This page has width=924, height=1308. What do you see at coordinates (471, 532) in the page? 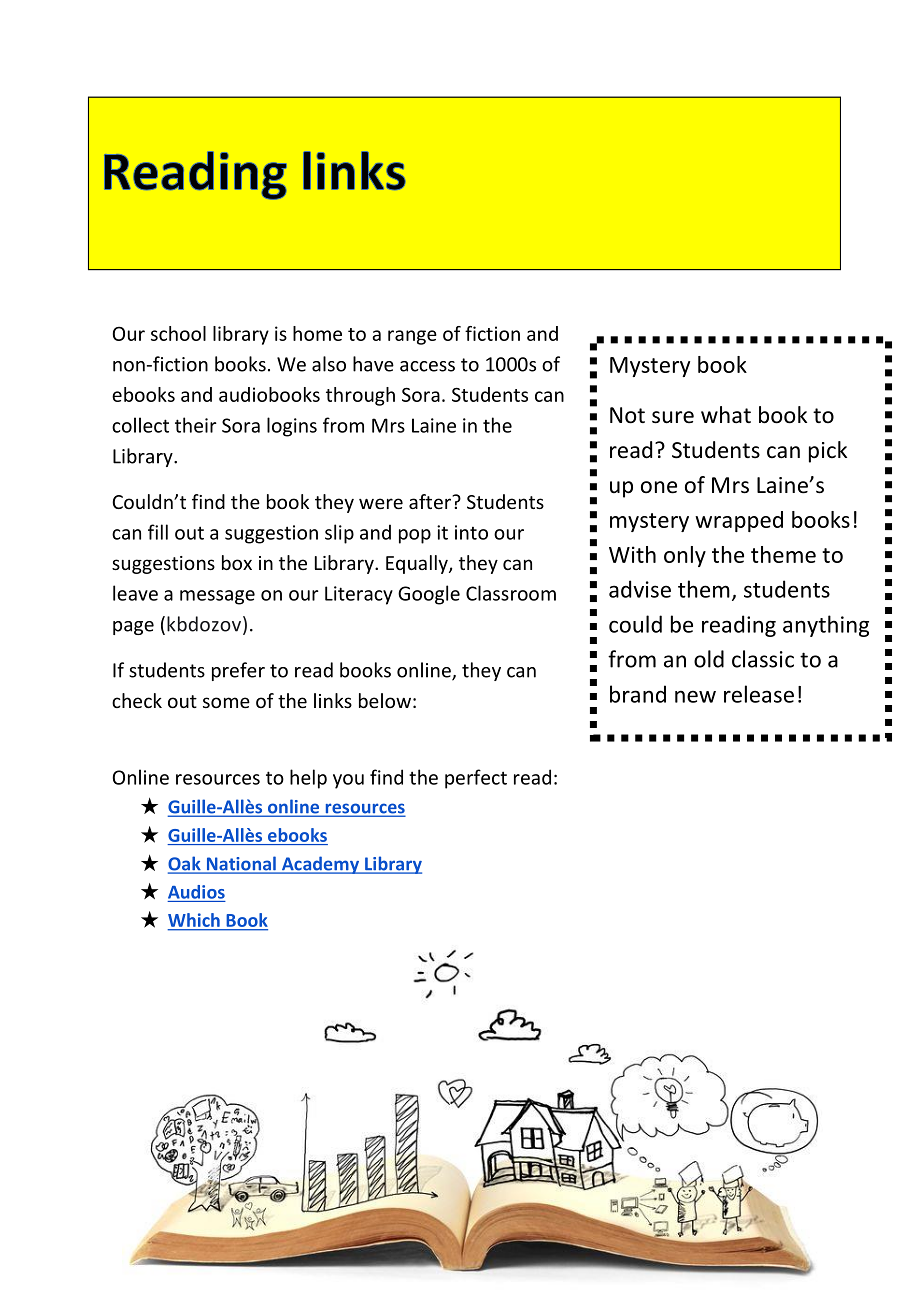
I see `into` at bounding box center [471, 532].
